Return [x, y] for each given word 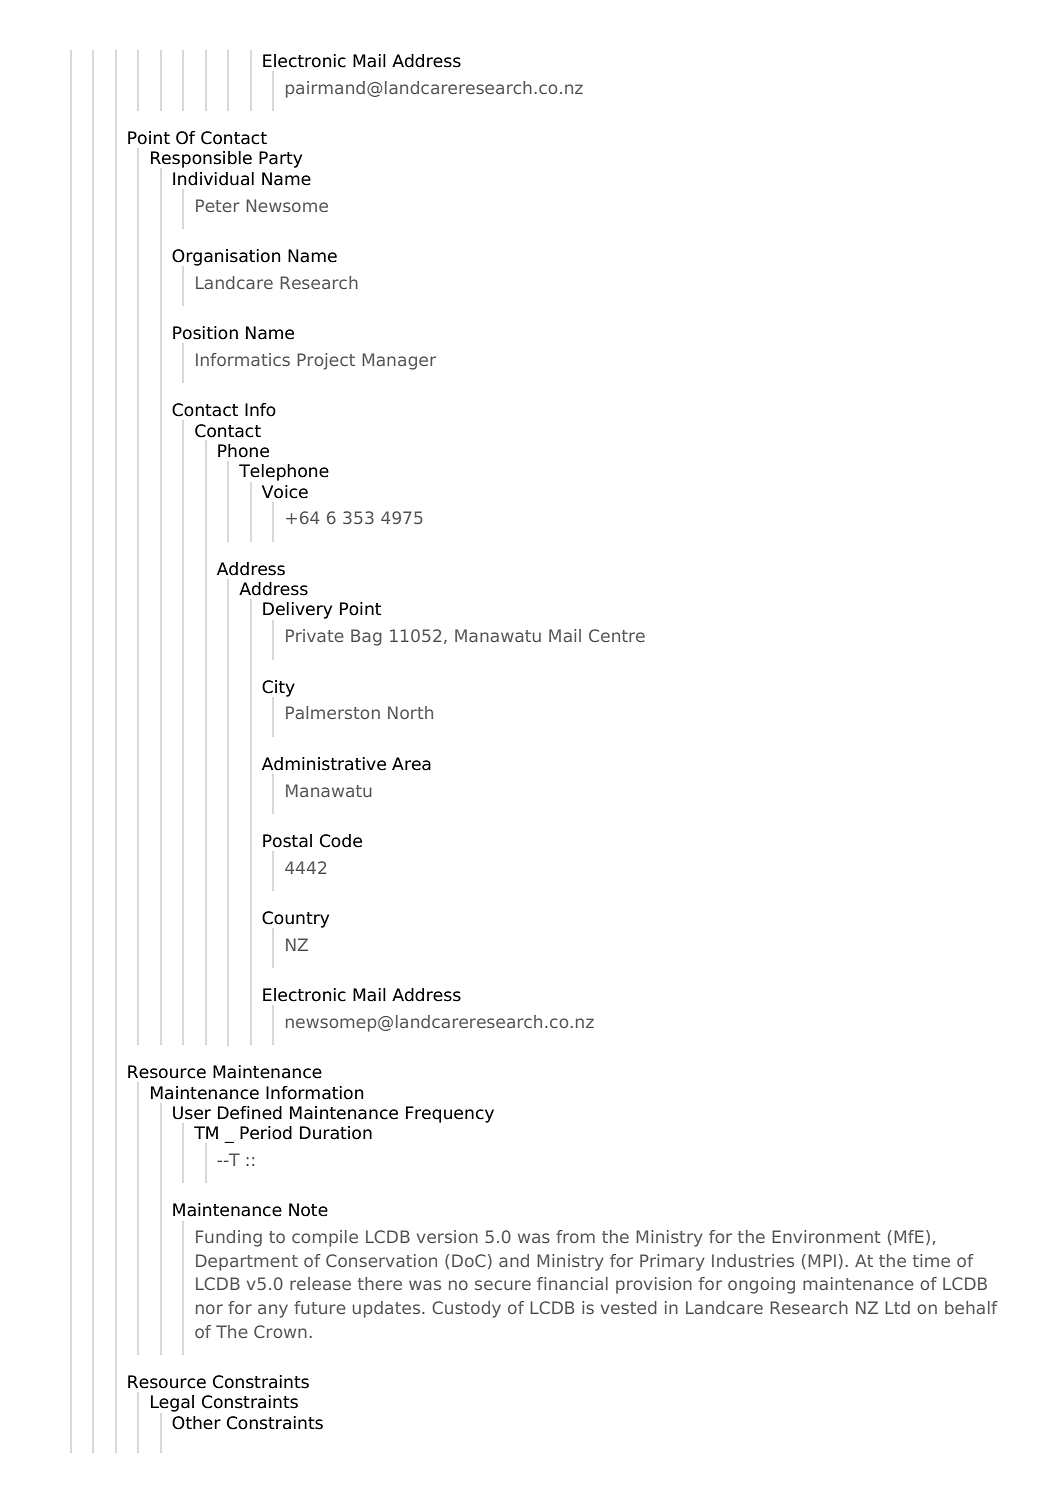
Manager [399, 361]
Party [280, 159]
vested [629, 1307]
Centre [617, 635]
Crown [280, 1331]
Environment [826, 1236]
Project [326, 361]
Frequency [450, 1114]
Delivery [297, 610]
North [410, 712]
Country [295, 919]
